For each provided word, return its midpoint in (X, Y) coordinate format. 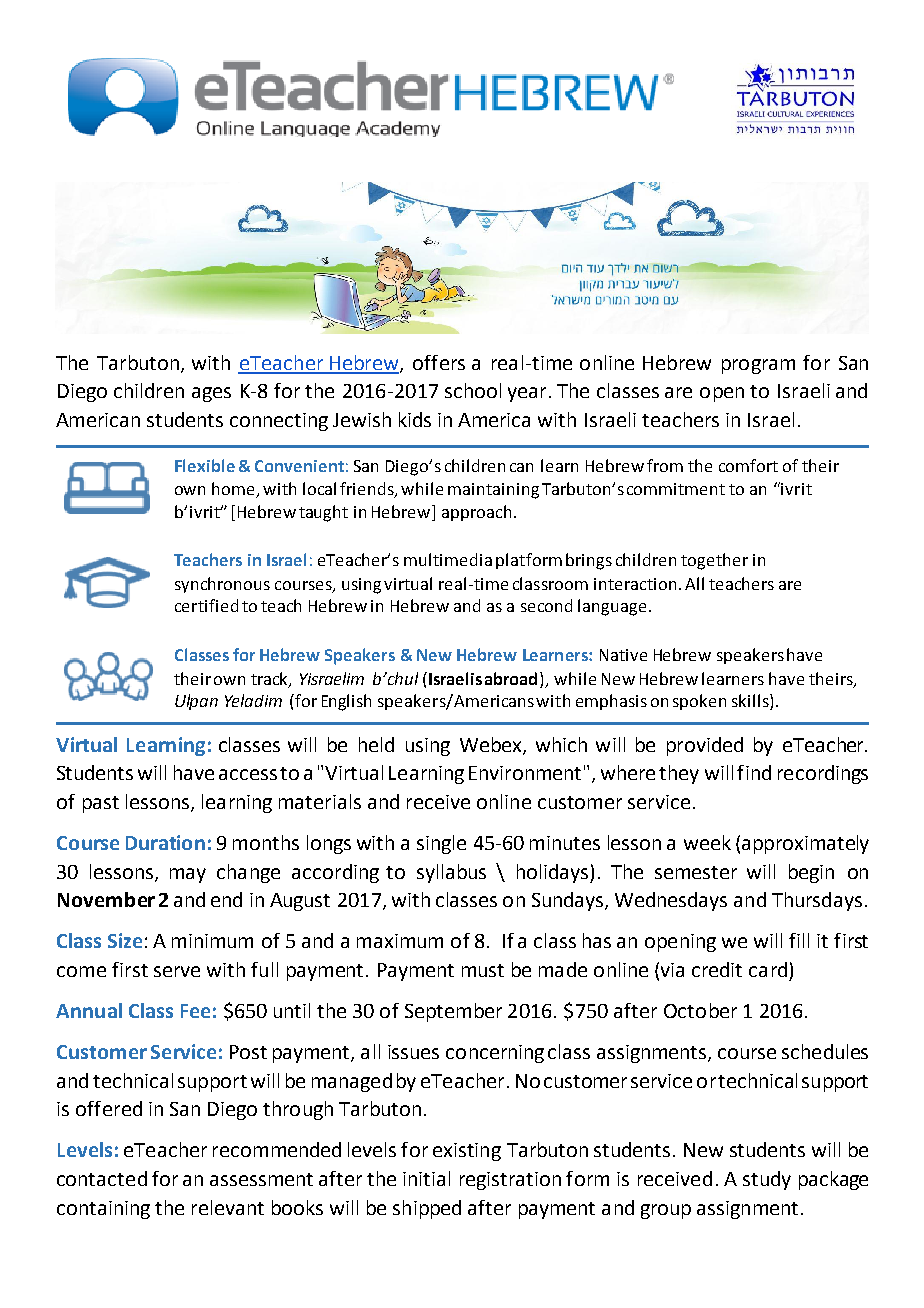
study (767, 1180)
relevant (228, 1207)
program (758, 366)
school (473, 390)
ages (211, 394)
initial (426, 1178)
